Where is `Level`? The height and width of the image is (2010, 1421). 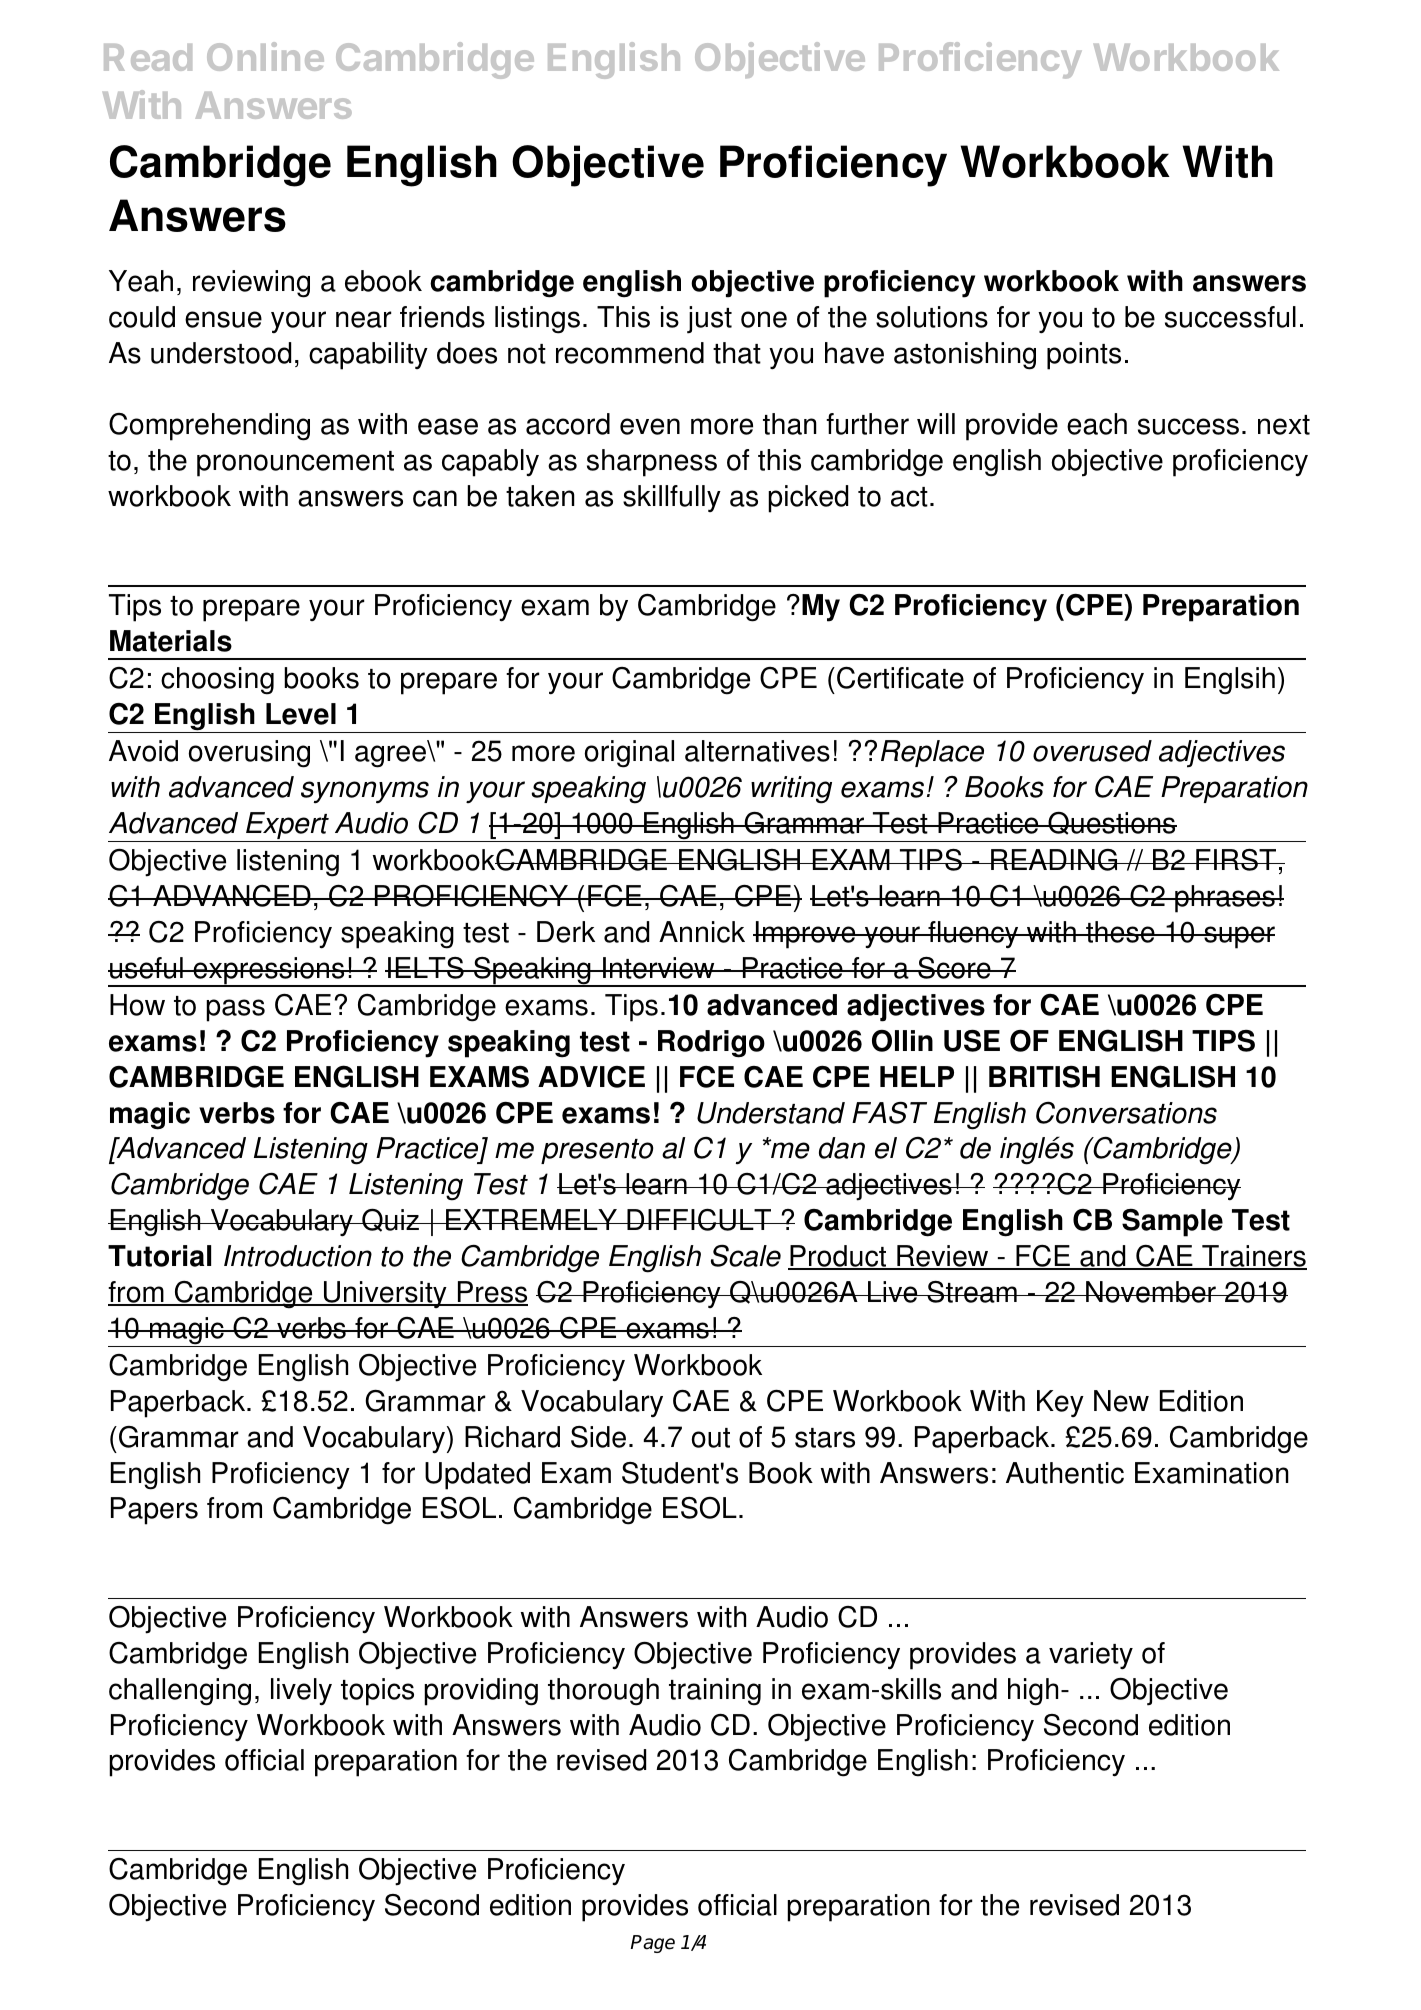 Level is located at coordinates (301, 714).
